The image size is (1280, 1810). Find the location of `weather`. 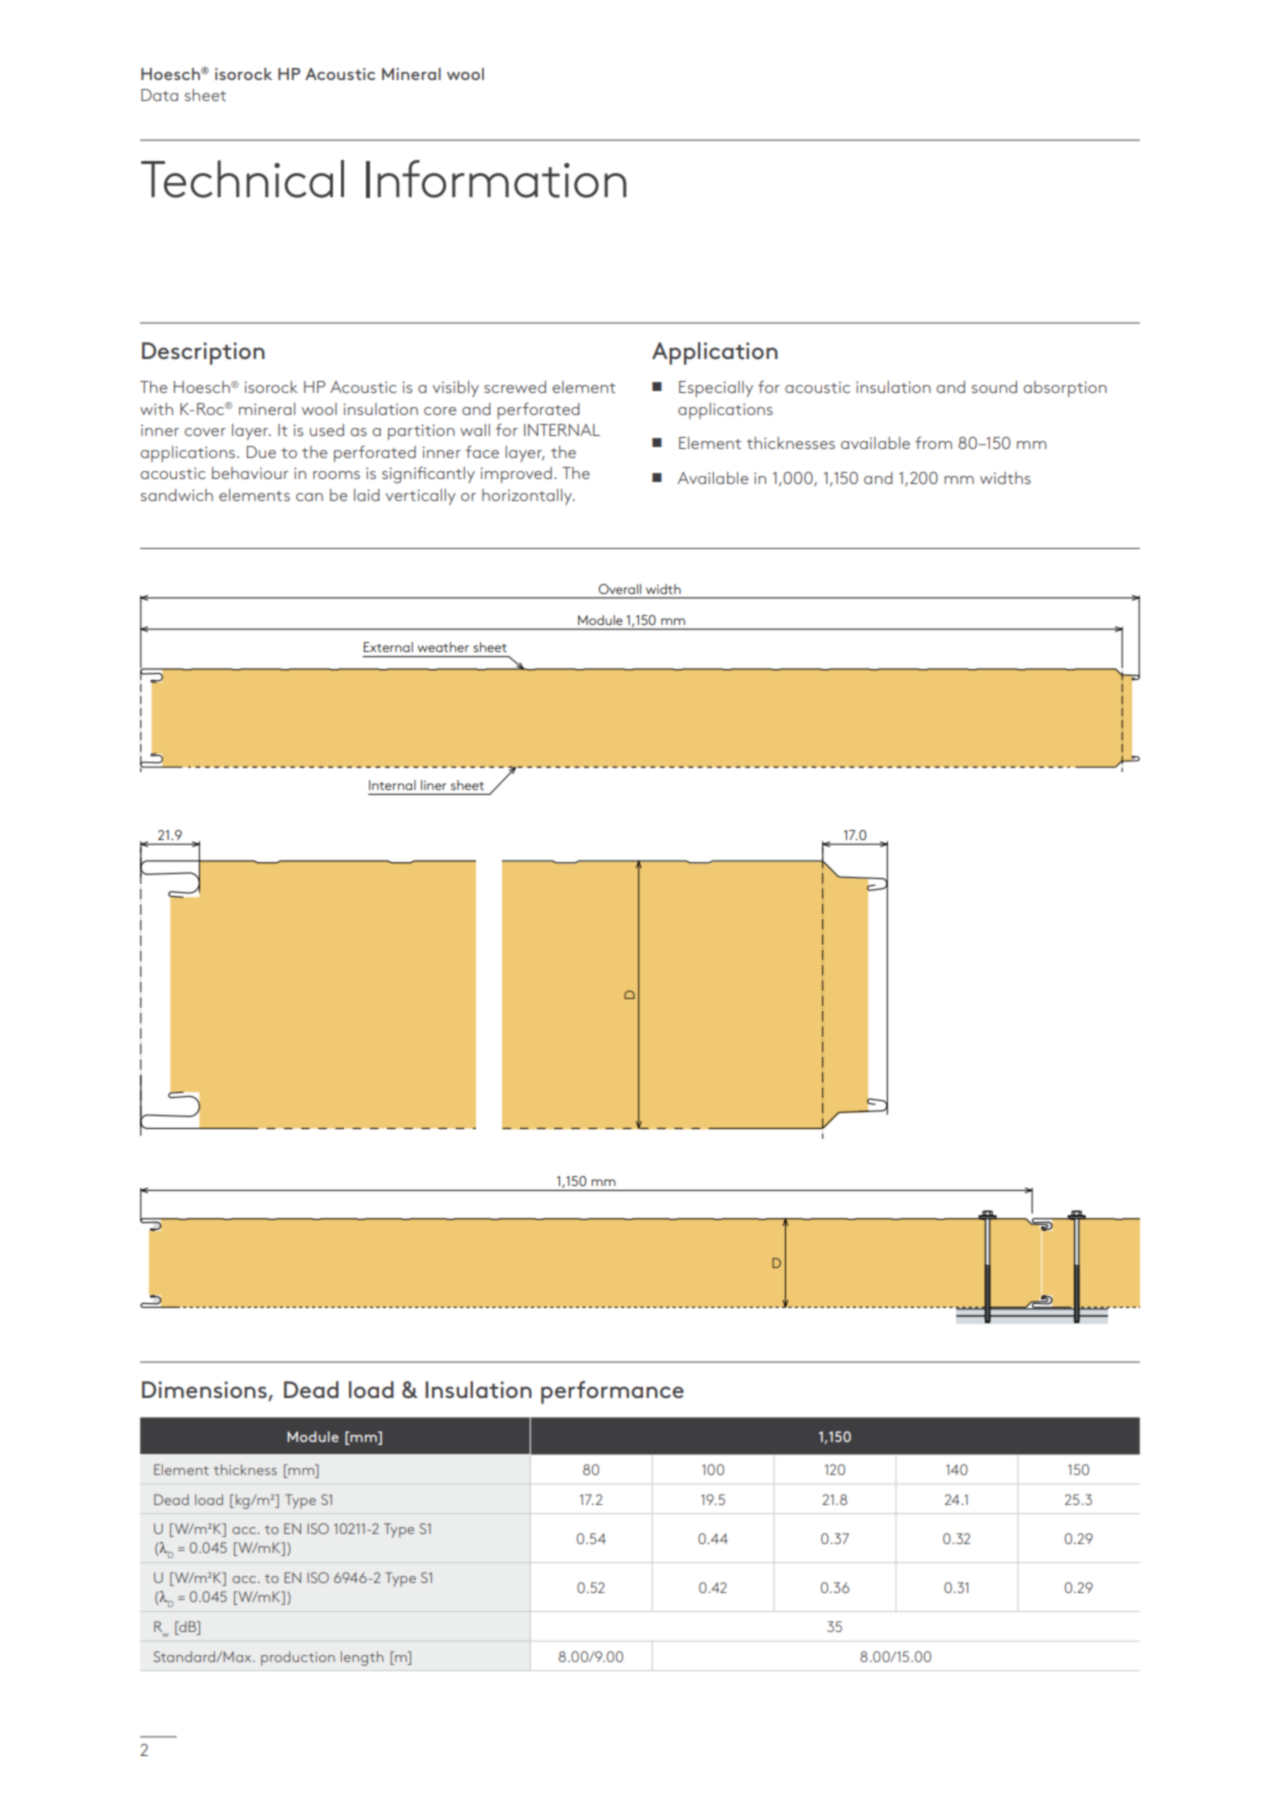

weather is located at coordinates (443, 647).
